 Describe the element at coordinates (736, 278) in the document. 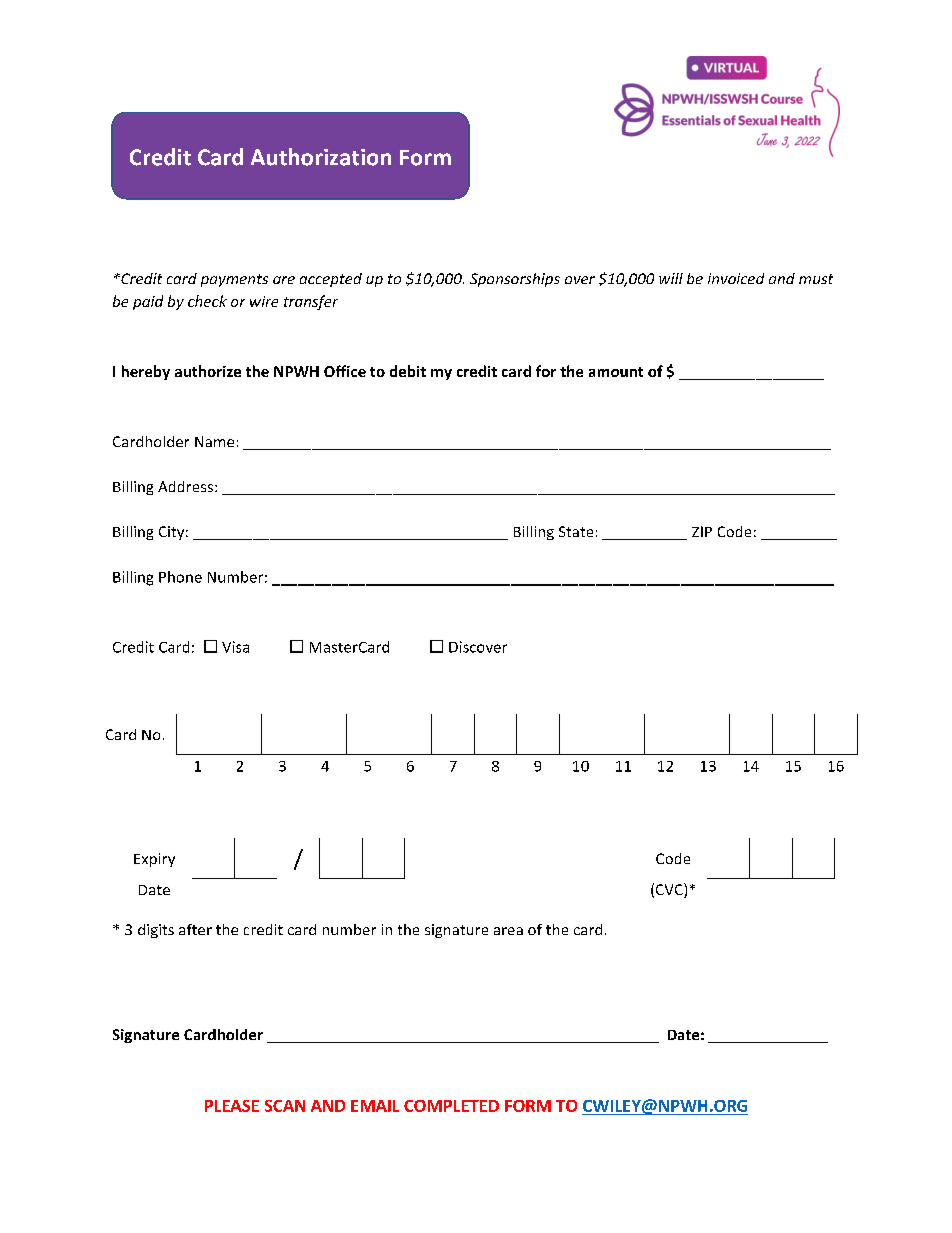

I see `invoiced` at that location.
